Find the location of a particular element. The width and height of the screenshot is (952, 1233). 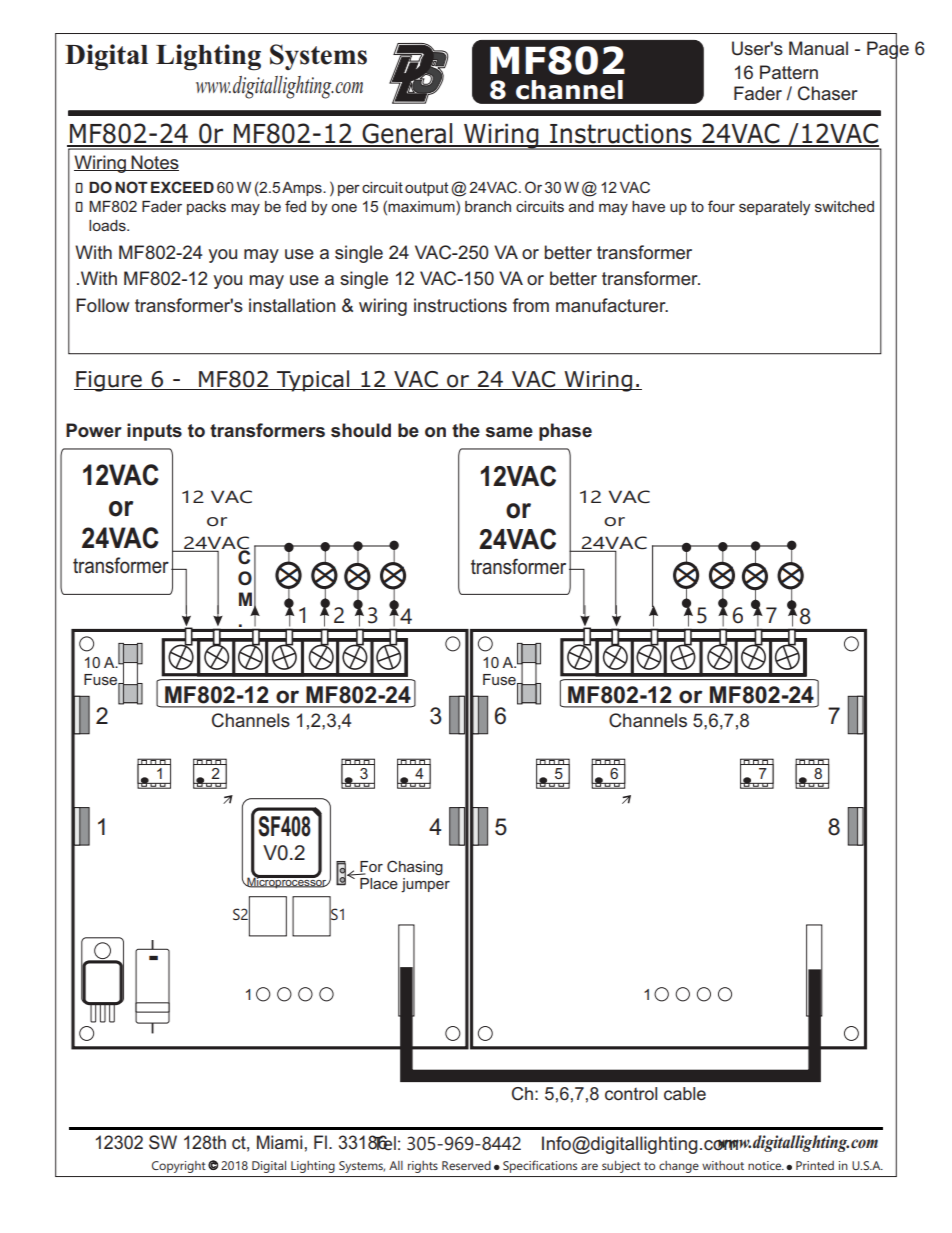

output is located at coordinates (427, 189).
